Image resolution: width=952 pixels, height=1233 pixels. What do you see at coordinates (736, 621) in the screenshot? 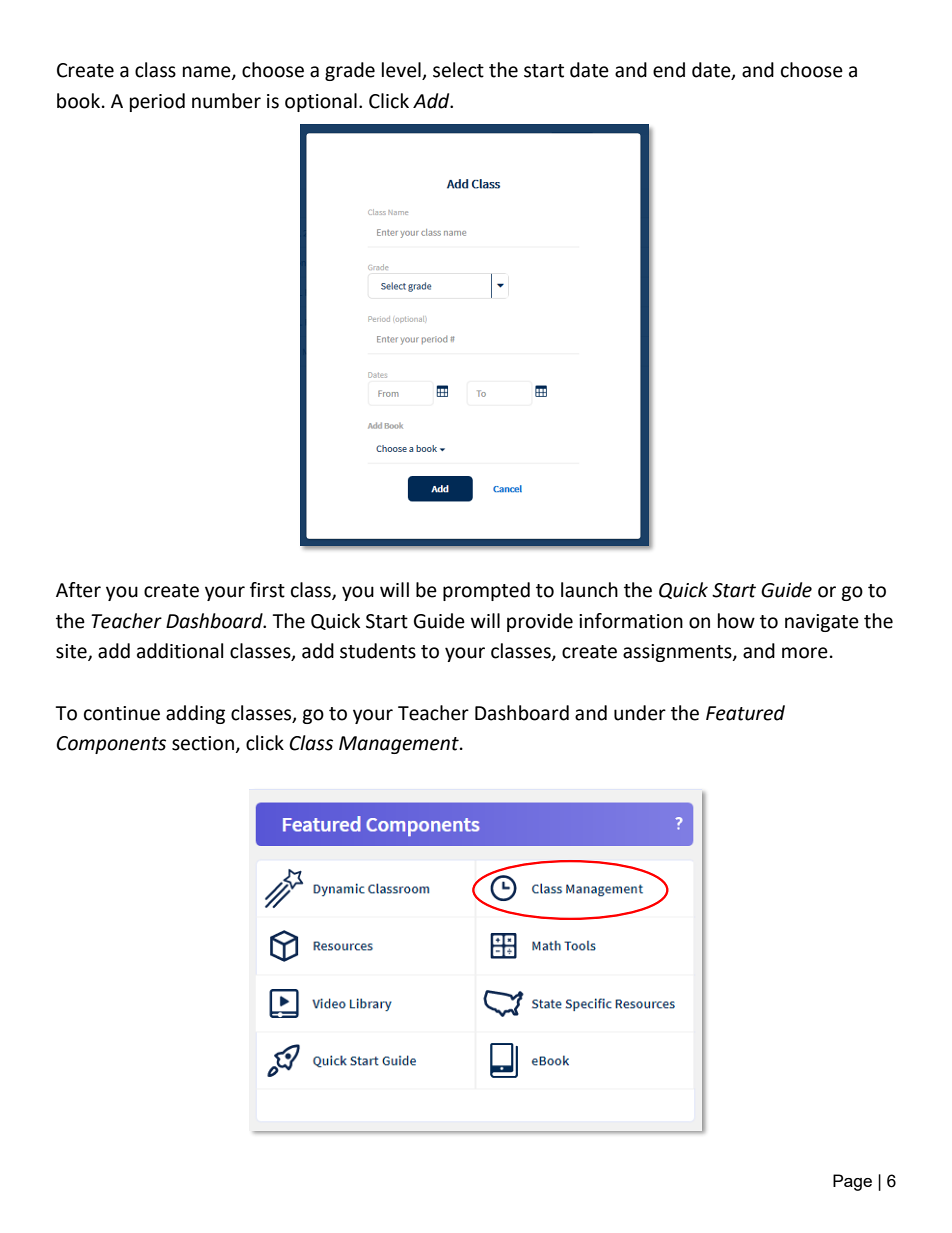
I see `how` at bounding box center [736, 621].
